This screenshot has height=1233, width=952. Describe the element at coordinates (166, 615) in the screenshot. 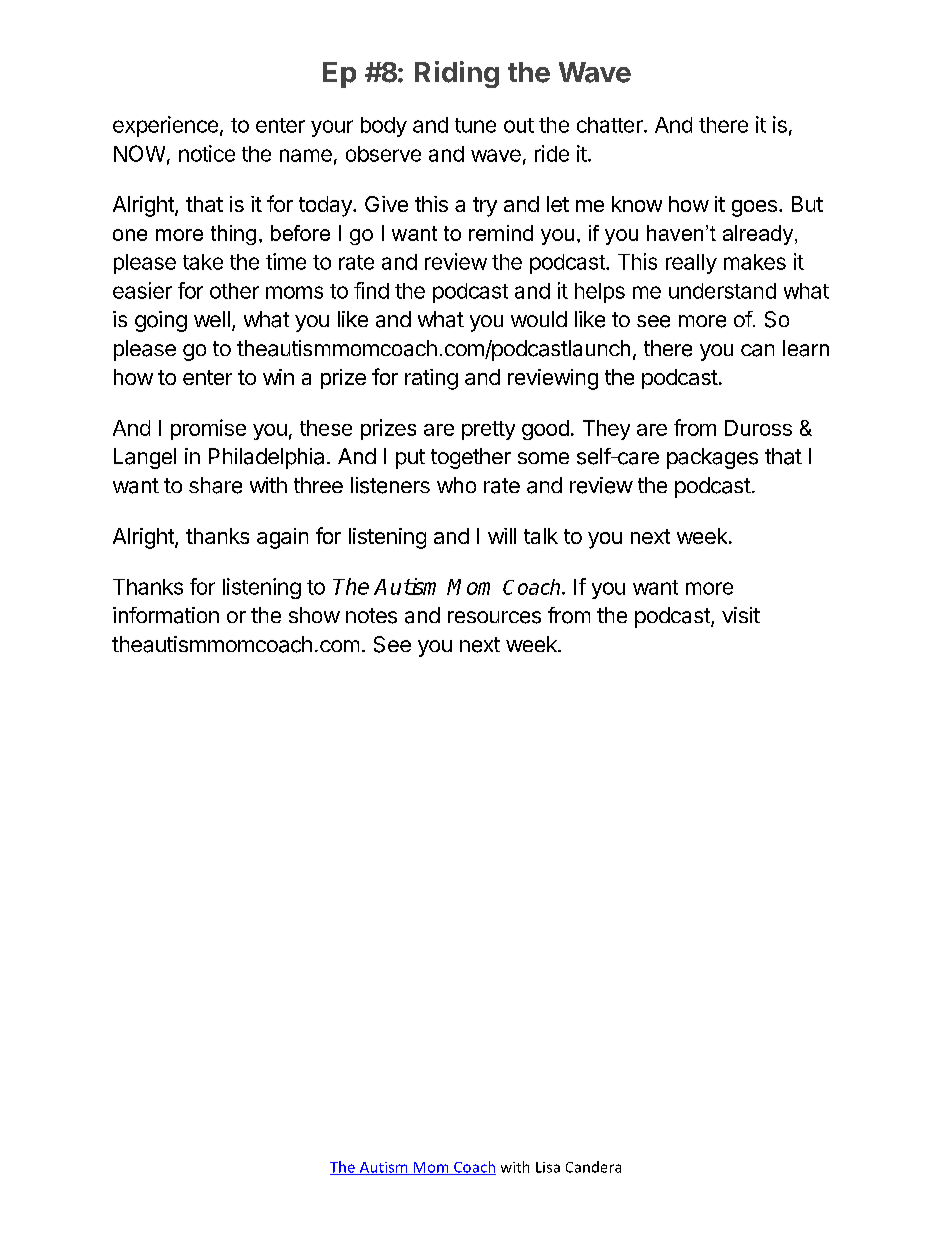

I see `information` at that location.
